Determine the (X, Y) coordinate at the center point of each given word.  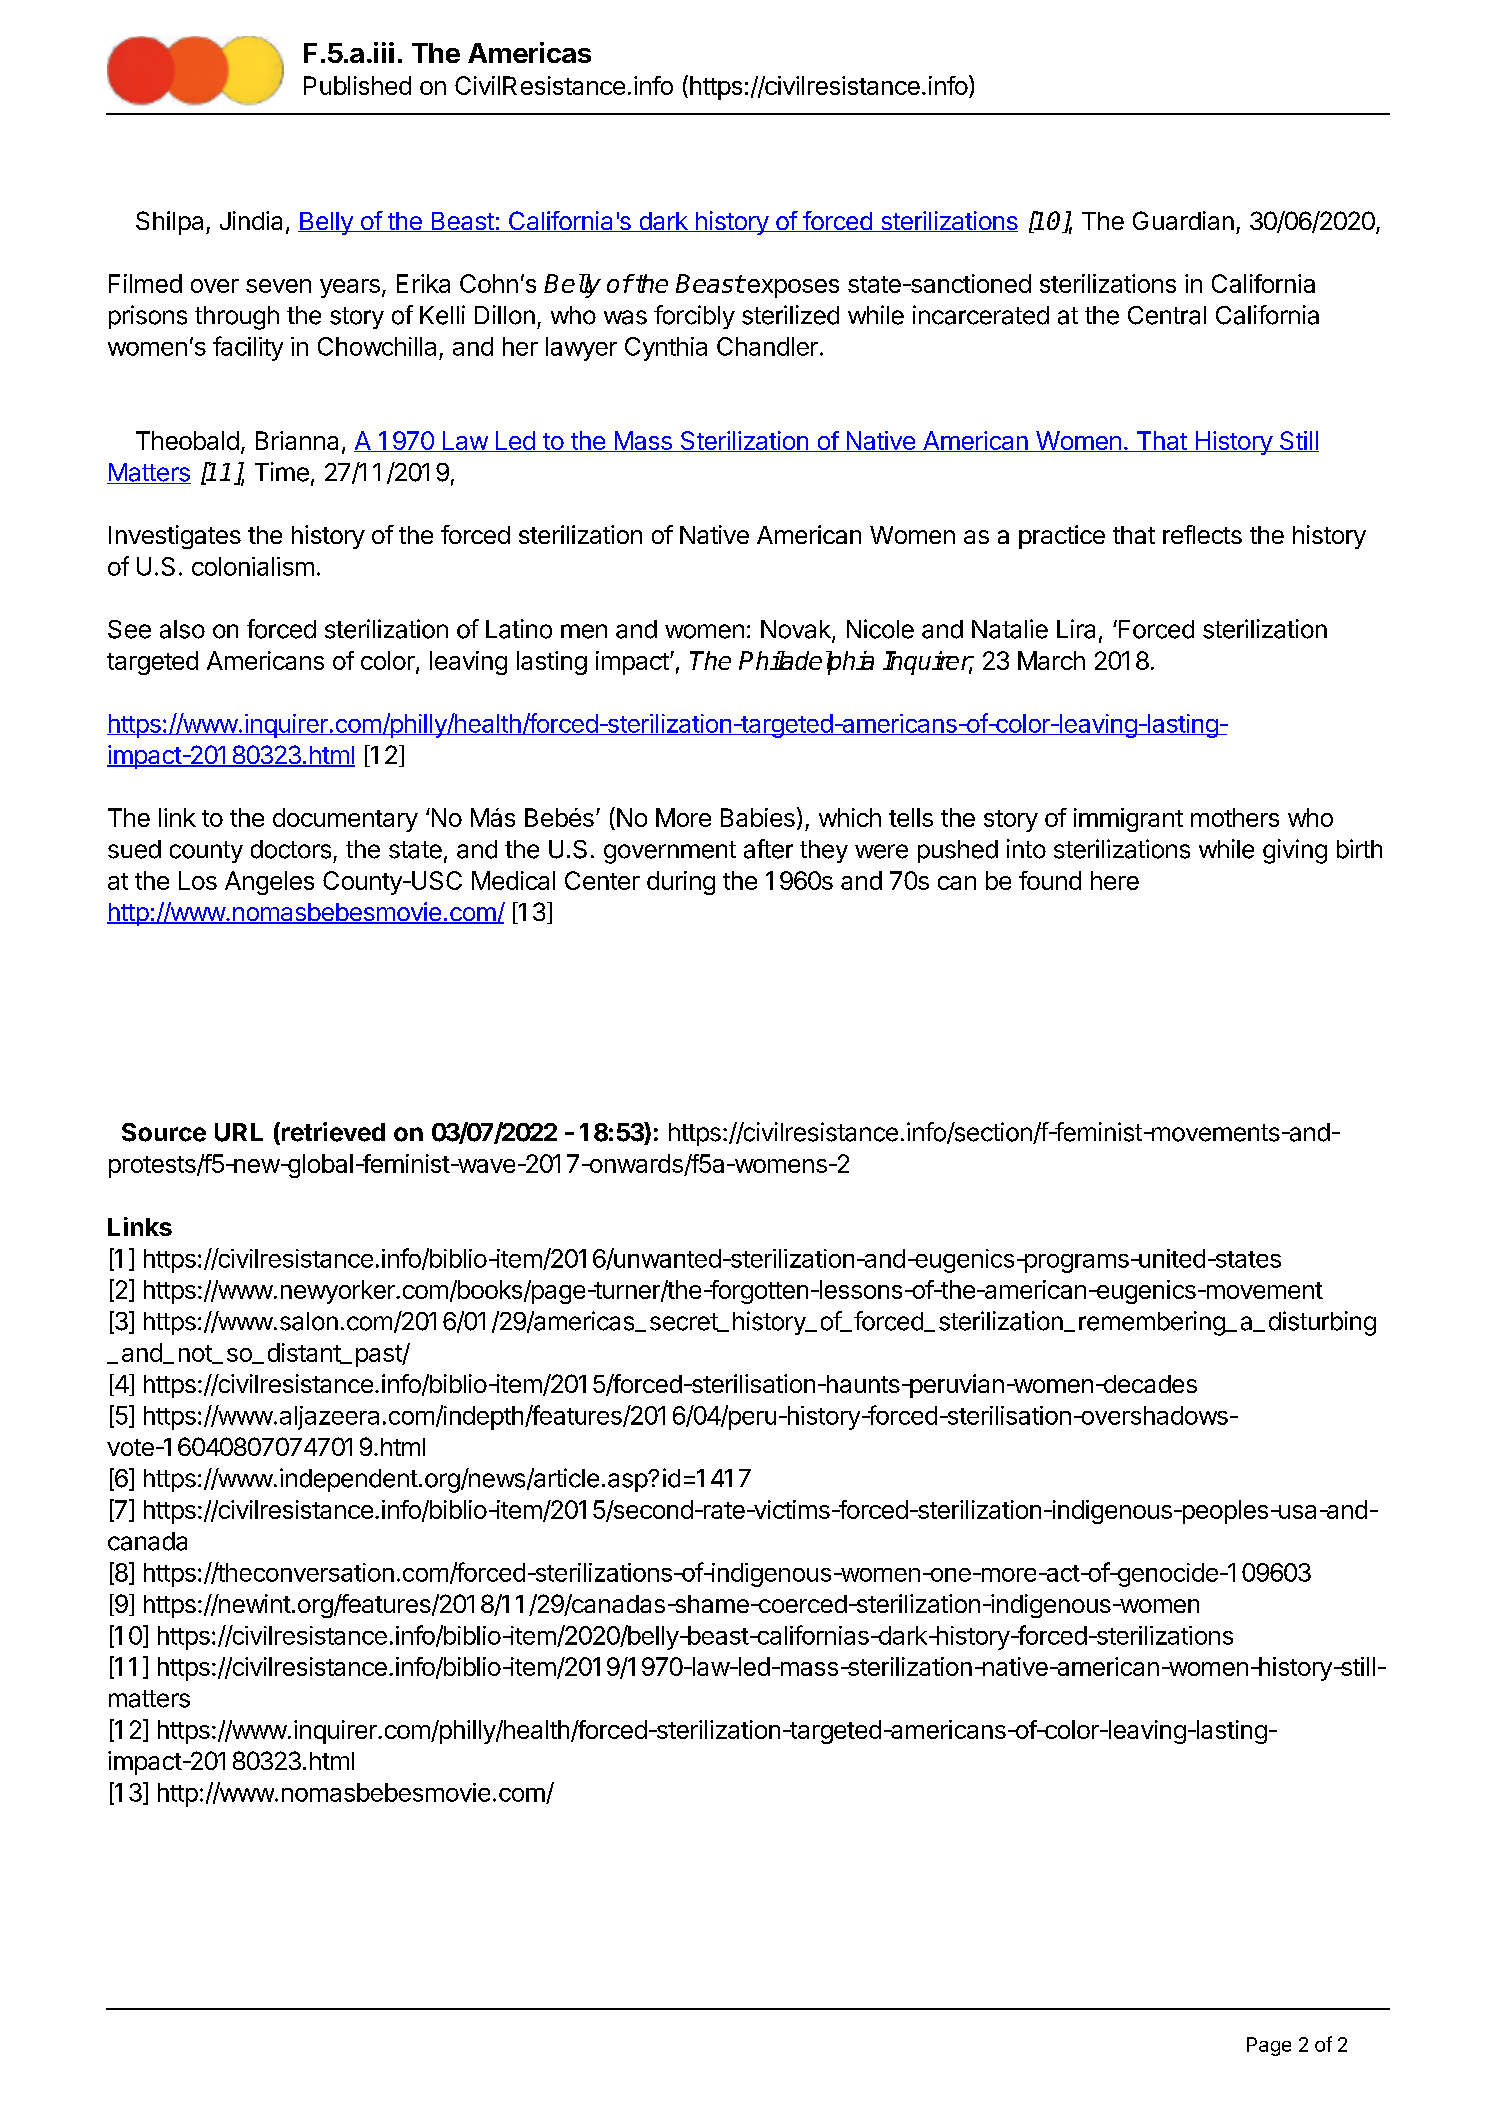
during (681, 883)
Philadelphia (806, 663)
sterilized (790, 315)
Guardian (1183, 220)
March (1051, 660)
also (182, 629)
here (1115, 880)
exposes (792, 288)
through (237, 318)
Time (282, 472)
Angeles (269, 883)
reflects (1202, 534)
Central (1167, 315)
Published (357, 85)
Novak (797, 630)
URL (239, 1132)
